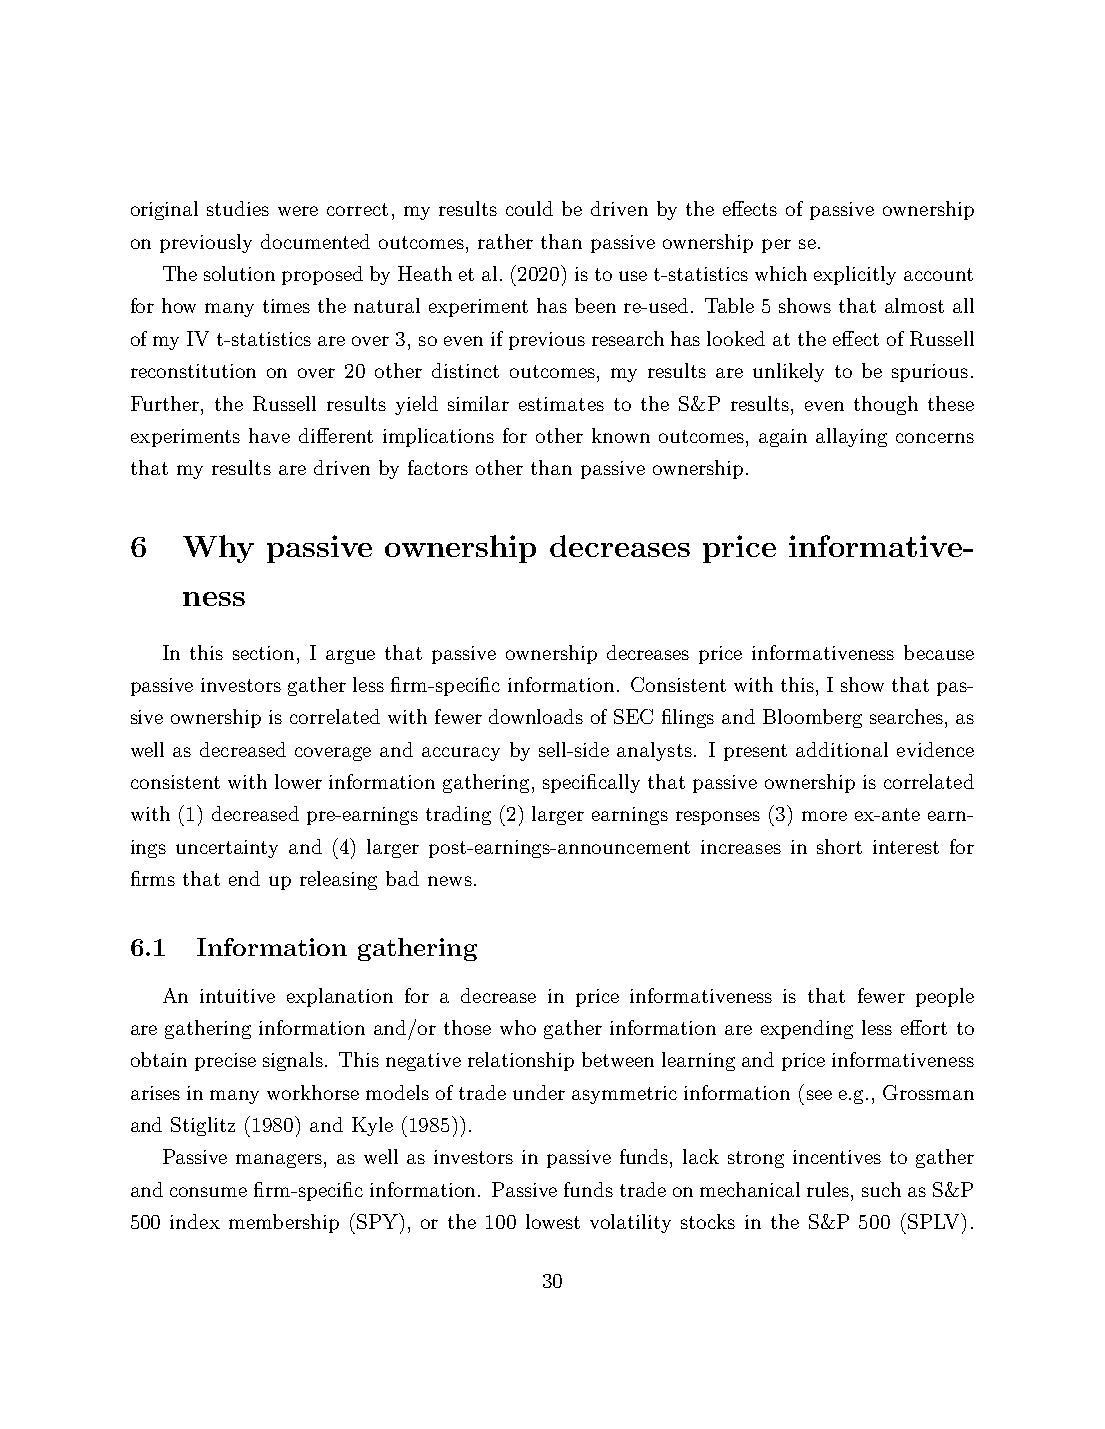  What do you see at coordinates (238, 208) in the screenshot?
I see `studies` at bounding box center [238, 208].
